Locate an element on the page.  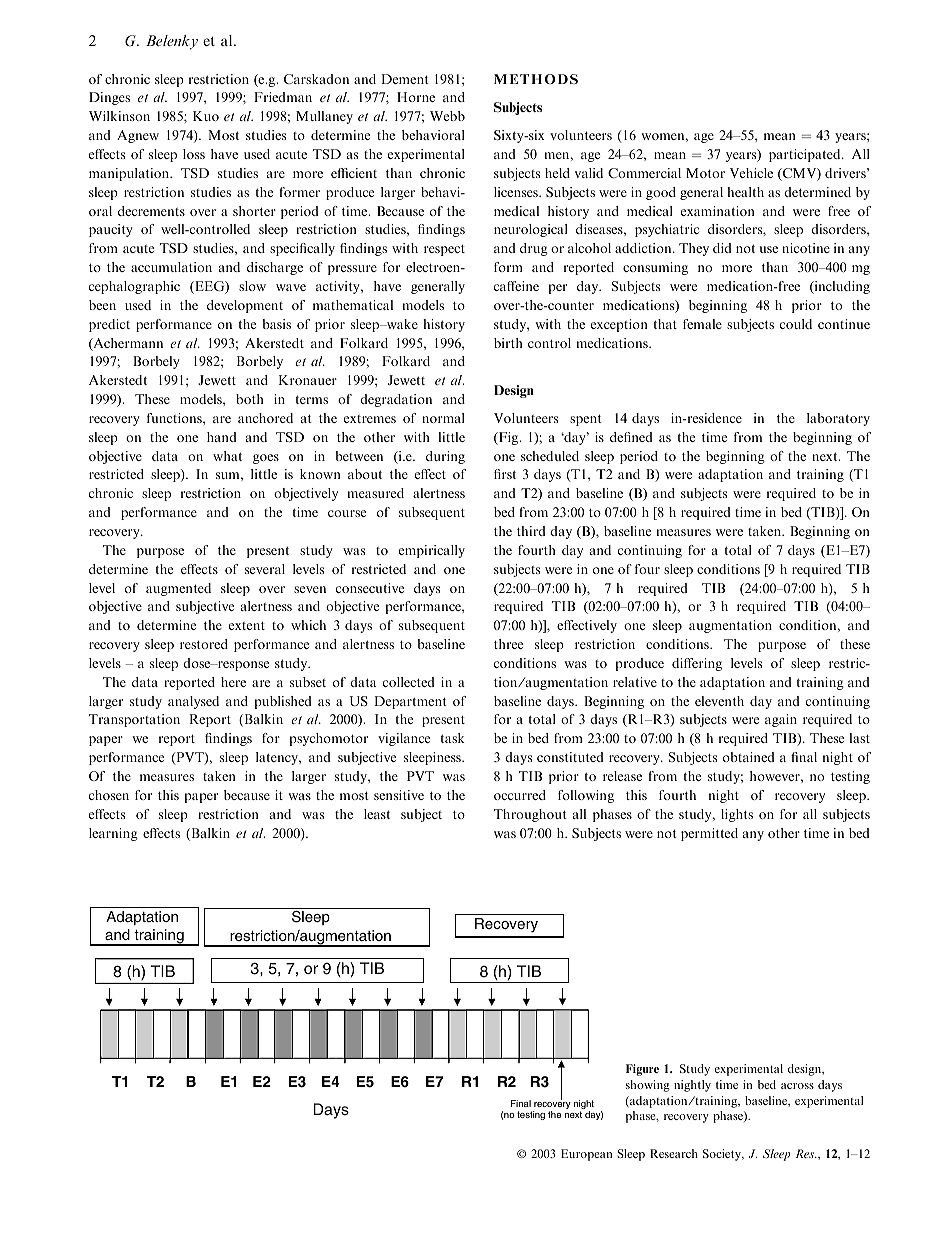
eleventh is located at coordinates (719, 701).
